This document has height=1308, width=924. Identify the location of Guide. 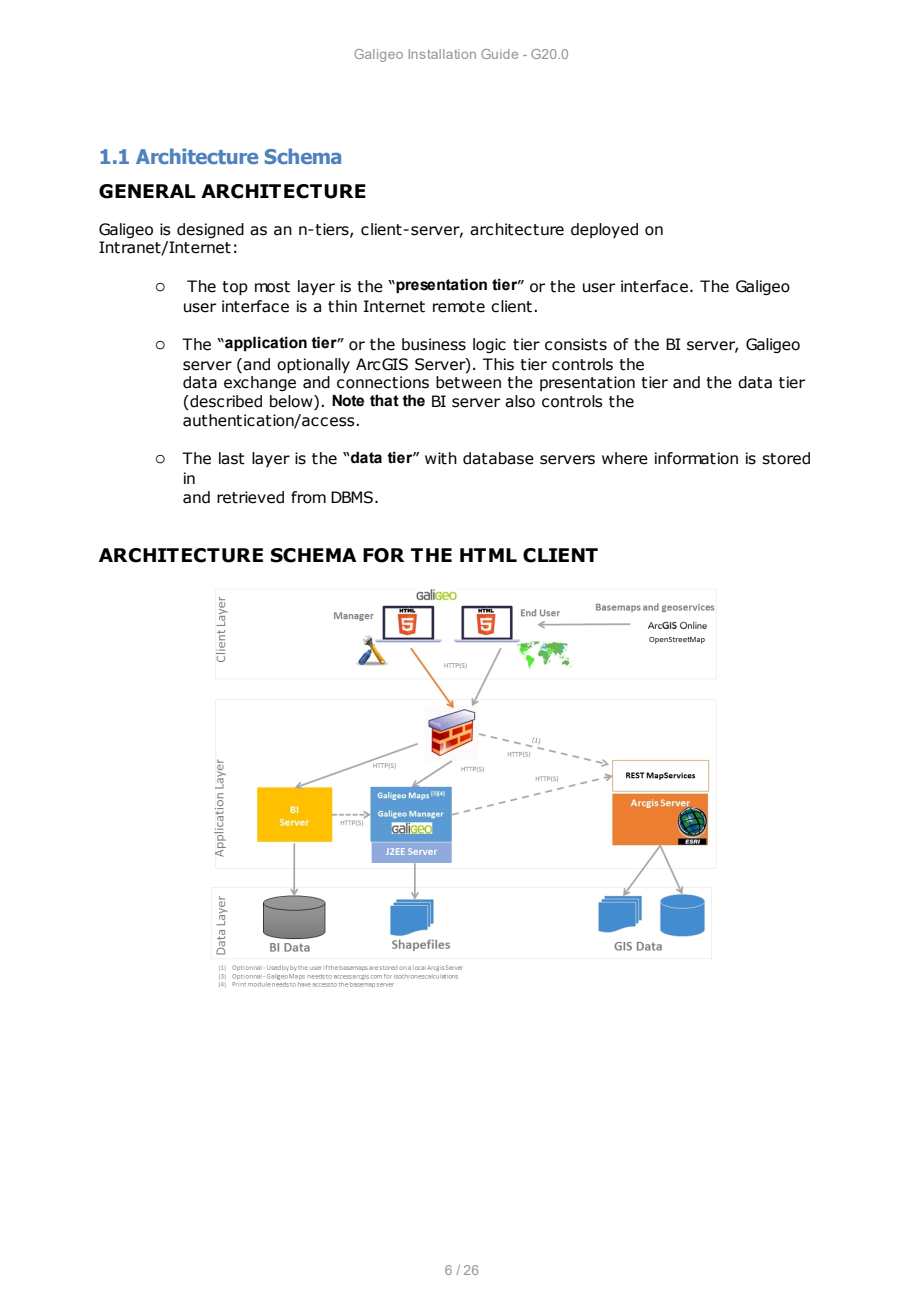
(499, 54).
